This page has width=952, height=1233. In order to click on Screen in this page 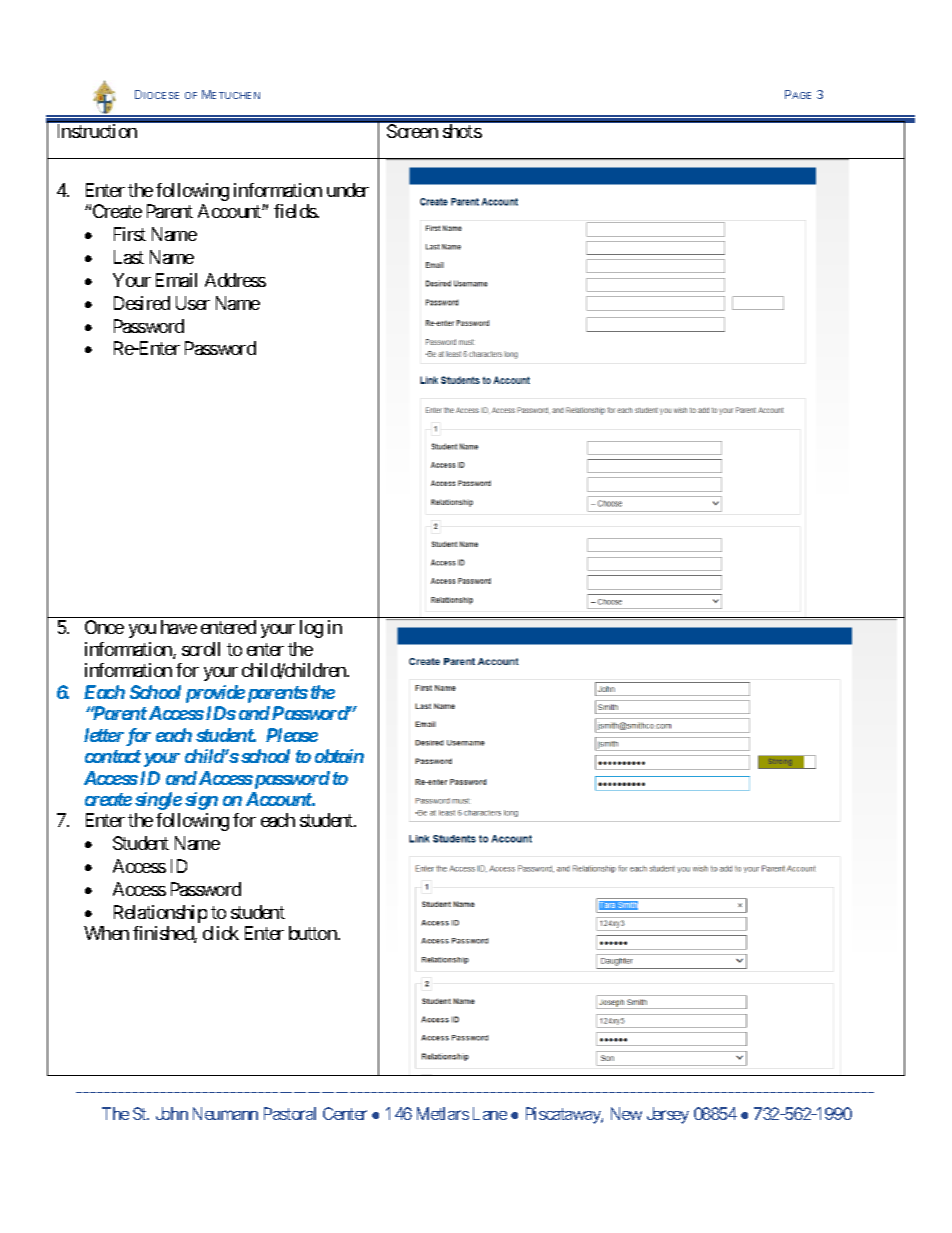, I will do `click(412, 131)`.
